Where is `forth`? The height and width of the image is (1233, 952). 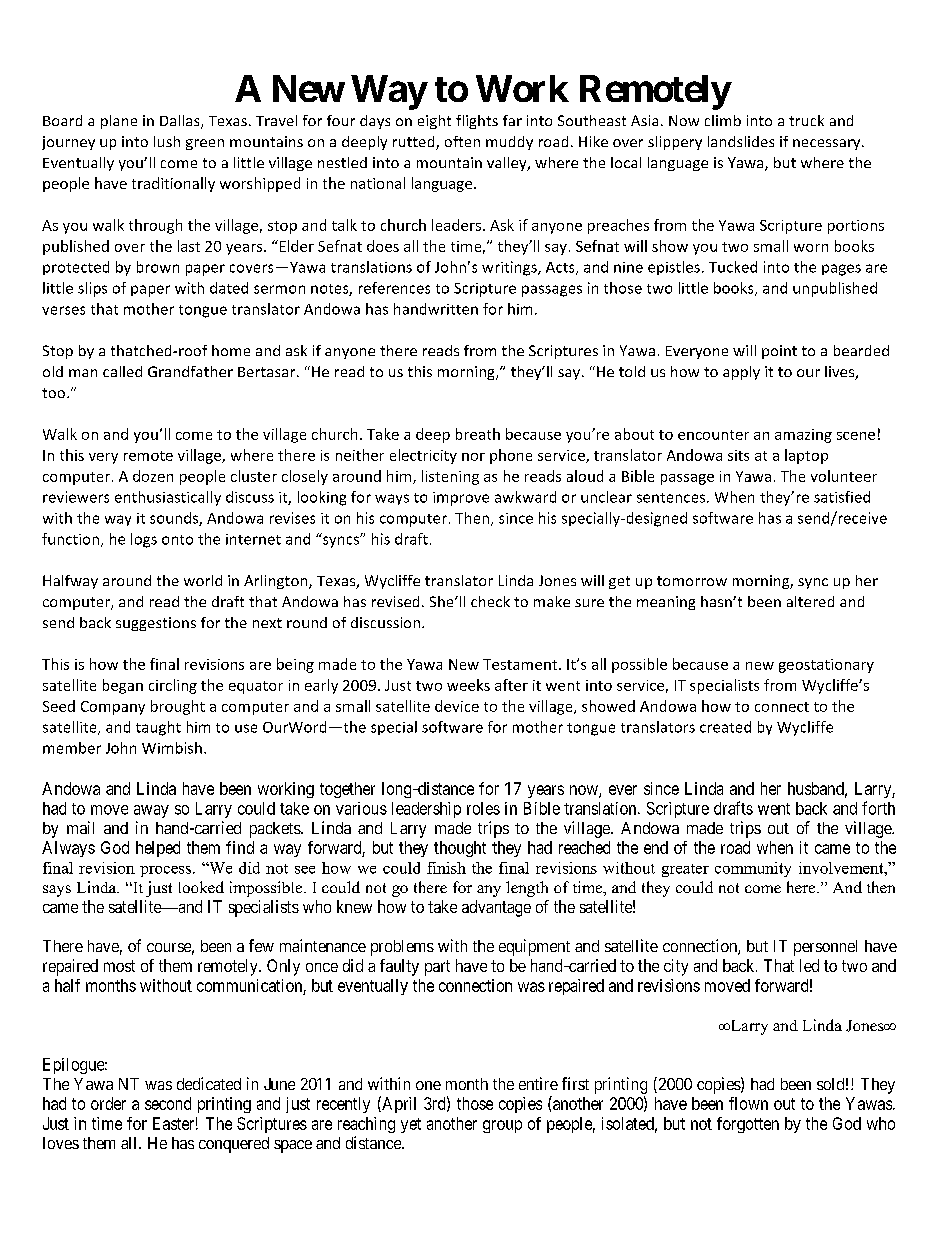 forth is located at coordinates (878, 808).
